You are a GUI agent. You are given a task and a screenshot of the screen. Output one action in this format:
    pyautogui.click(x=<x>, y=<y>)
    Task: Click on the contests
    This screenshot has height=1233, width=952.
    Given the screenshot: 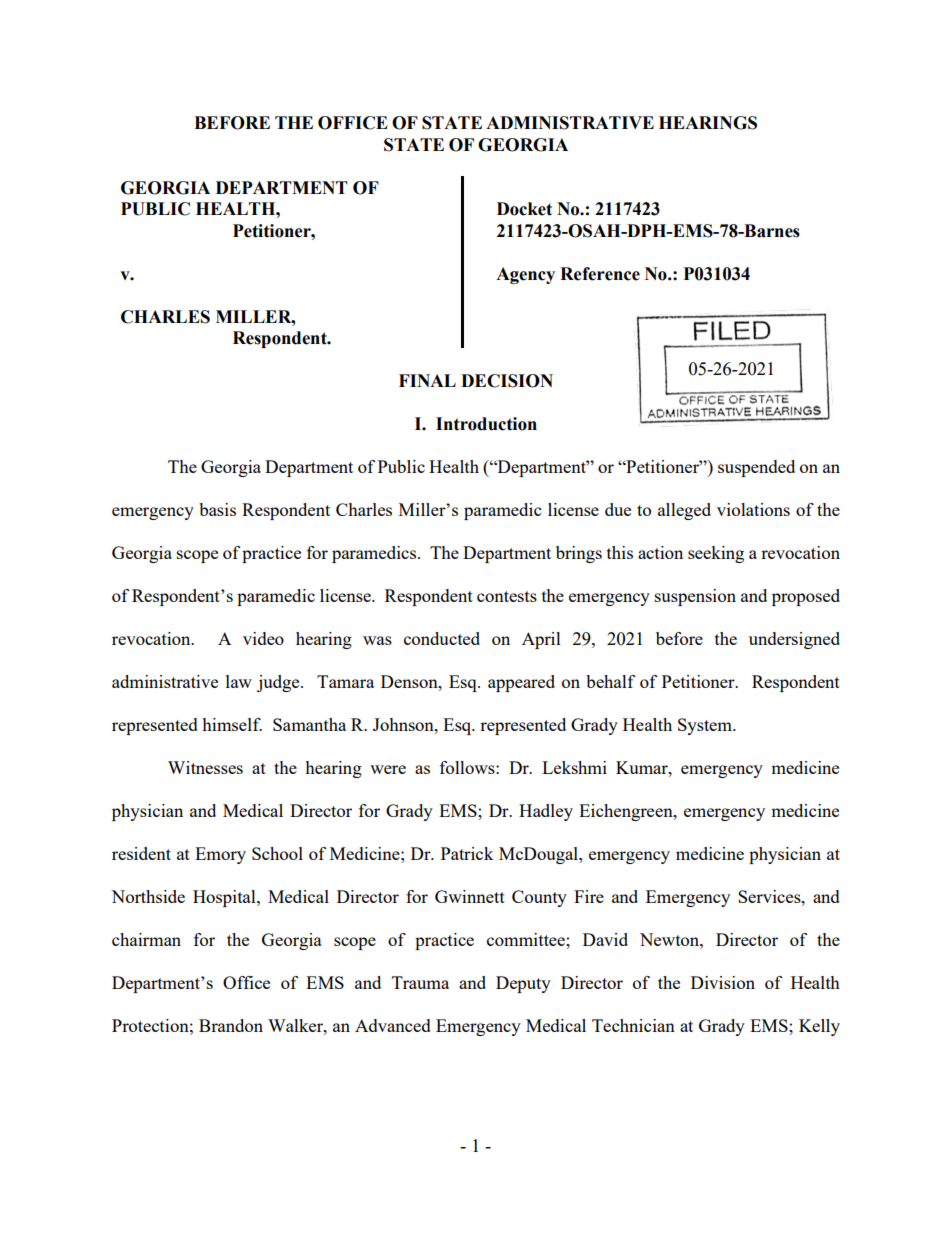 What is the action you would take?
    pyautogui.click(x=507, y=596)
